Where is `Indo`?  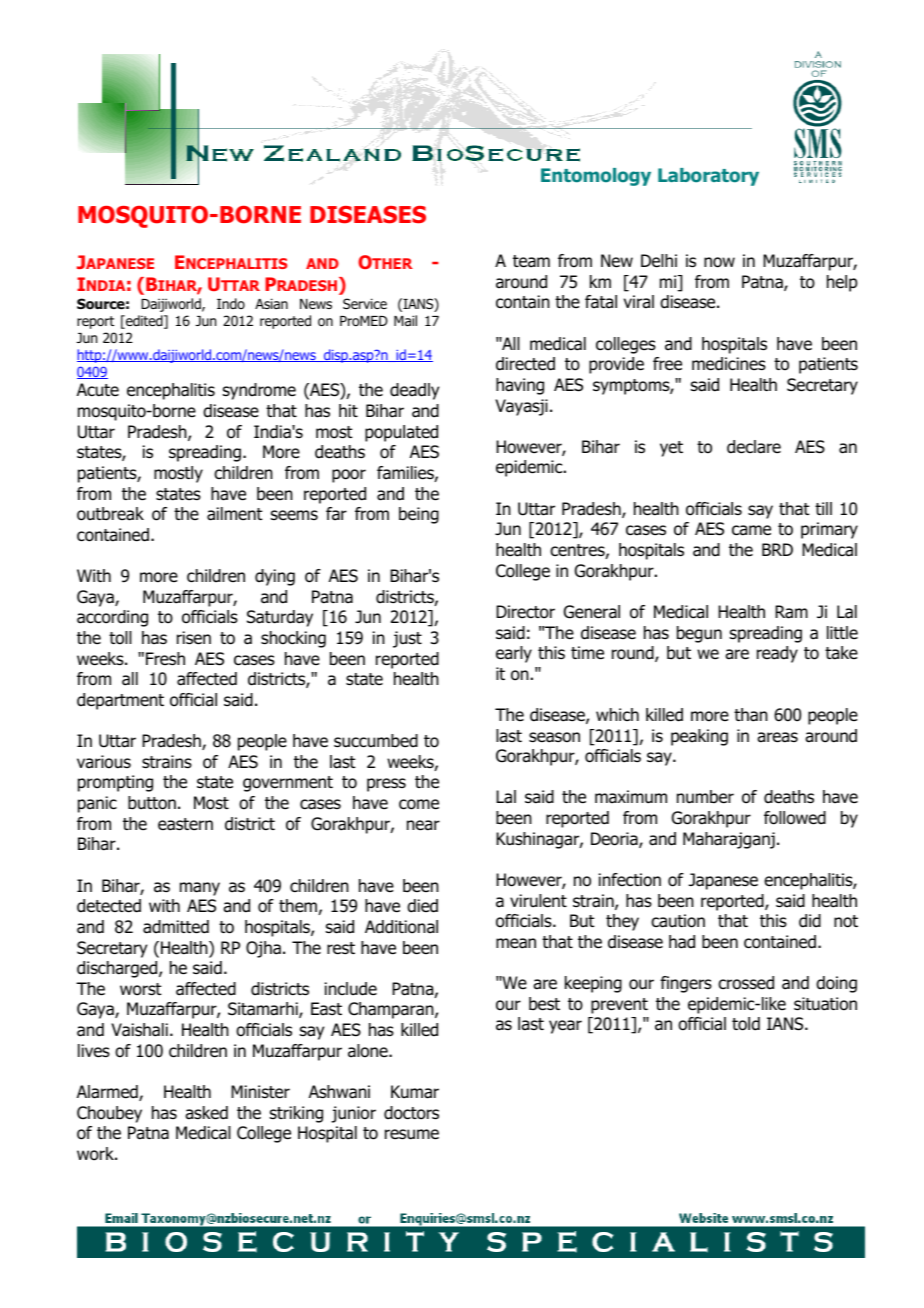
Indo is located at coordinates (231, 303).
